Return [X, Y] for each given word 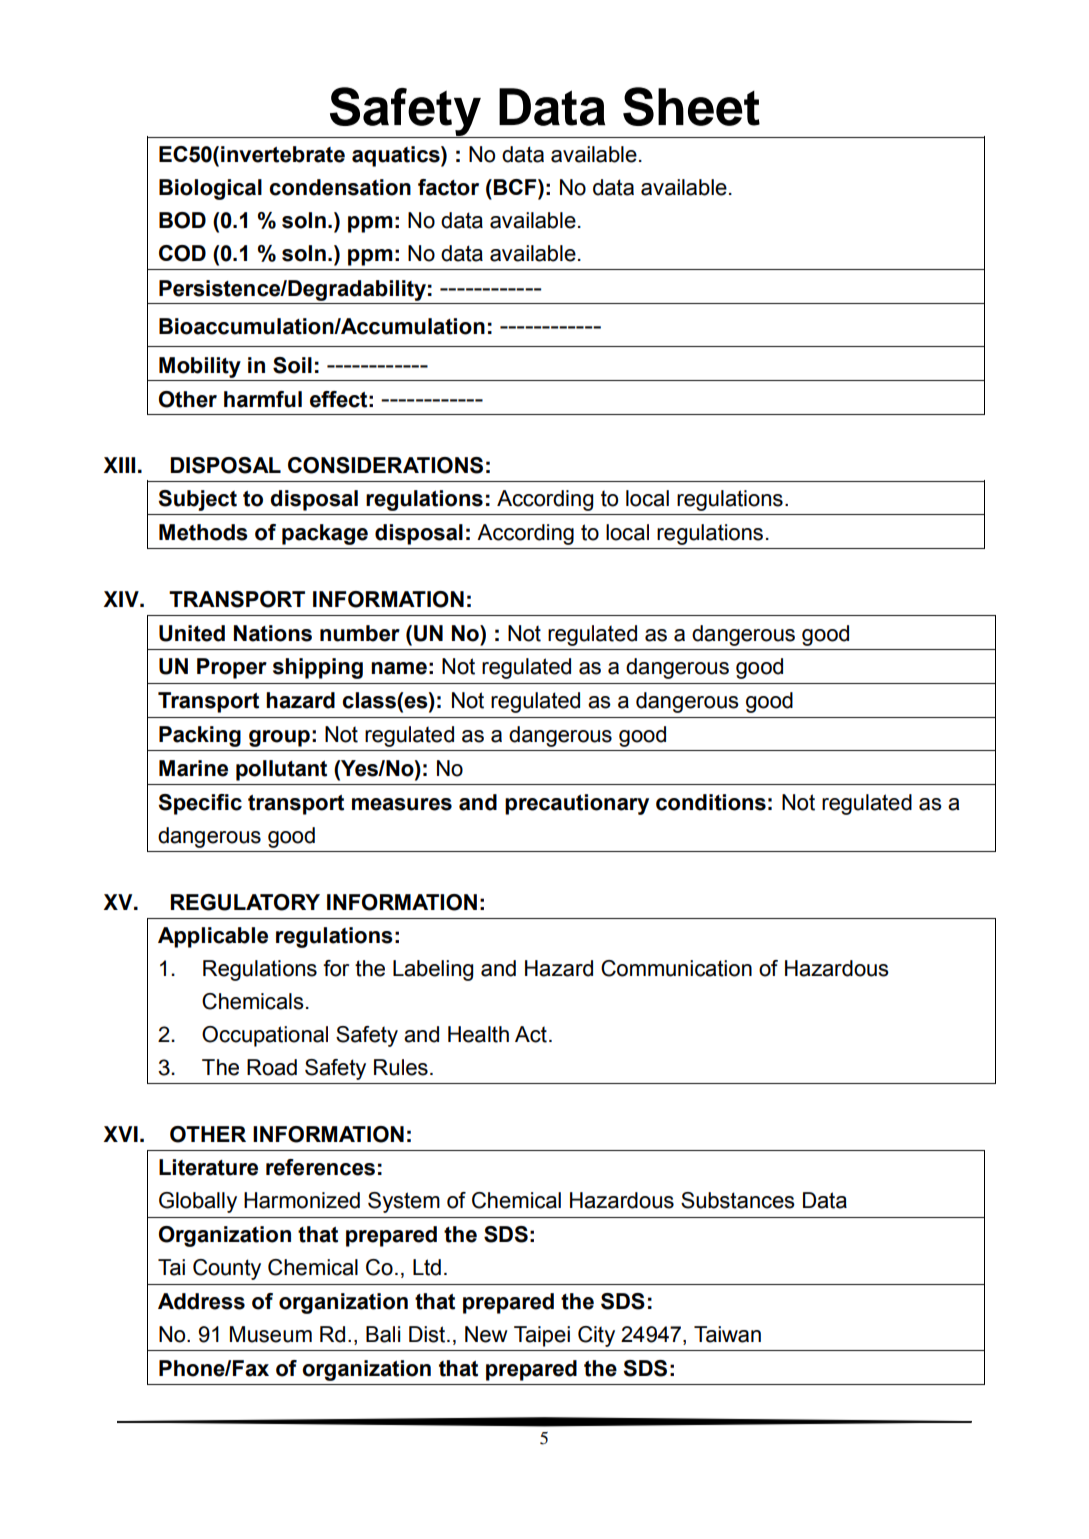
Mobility [200, 367]
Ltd [427, 1267]
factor [448, 187]
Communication [676, 968]
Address [201, 1301]
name [399, 668]
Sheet [691, 106]
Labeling [433, 970]
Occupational [265, 1036]
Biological [210, 189]
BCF [516, 187]
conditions [711, 802]
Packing [200, 736]
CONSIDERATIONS [385, 465]
